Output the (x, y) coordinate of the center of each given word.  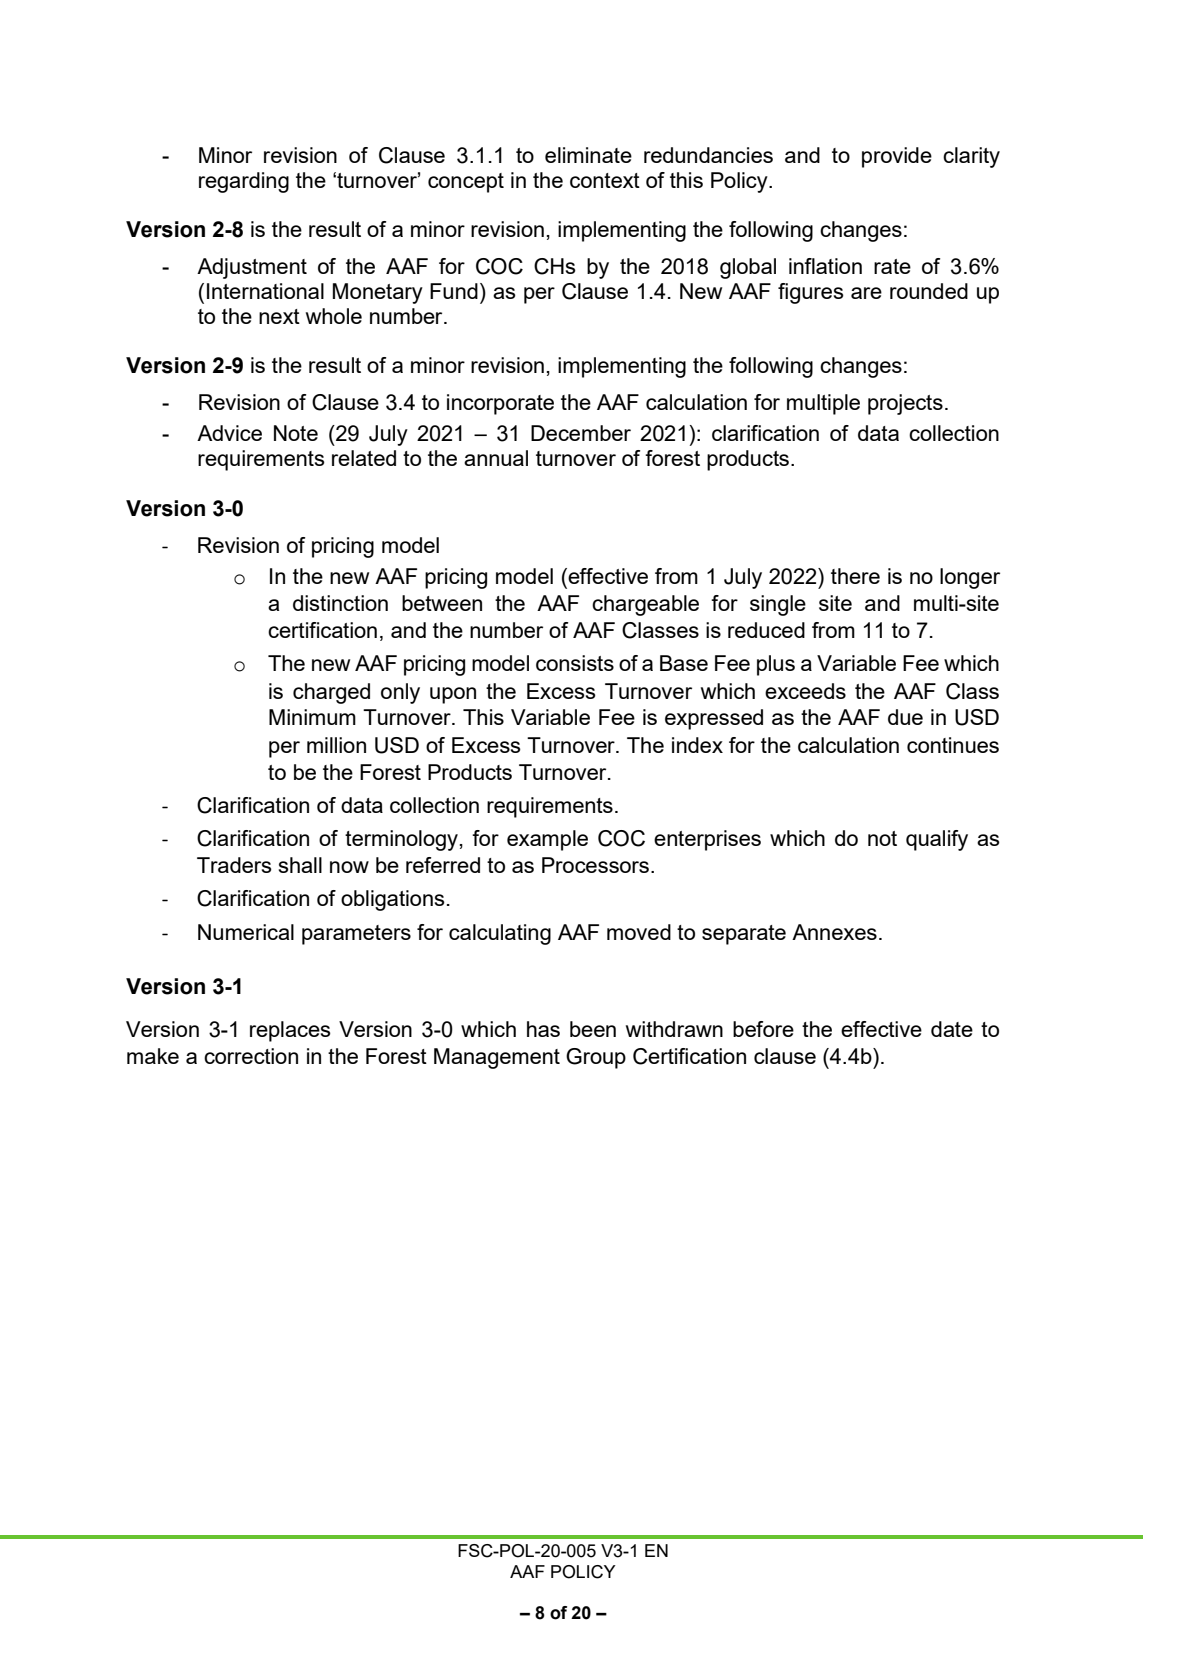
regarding (244, 182)
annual (496, 458)
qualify (937, 840)
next (279, 316)
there (855, 576)
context (605, 180)
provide (897, 157)
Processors (595, 865)
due (905, 717)
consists (575, 663)
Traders (234, 865)
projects (905, 404)
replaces (290, 1031)
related (364, 458)
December (581, 433)
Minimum (312, 717)
